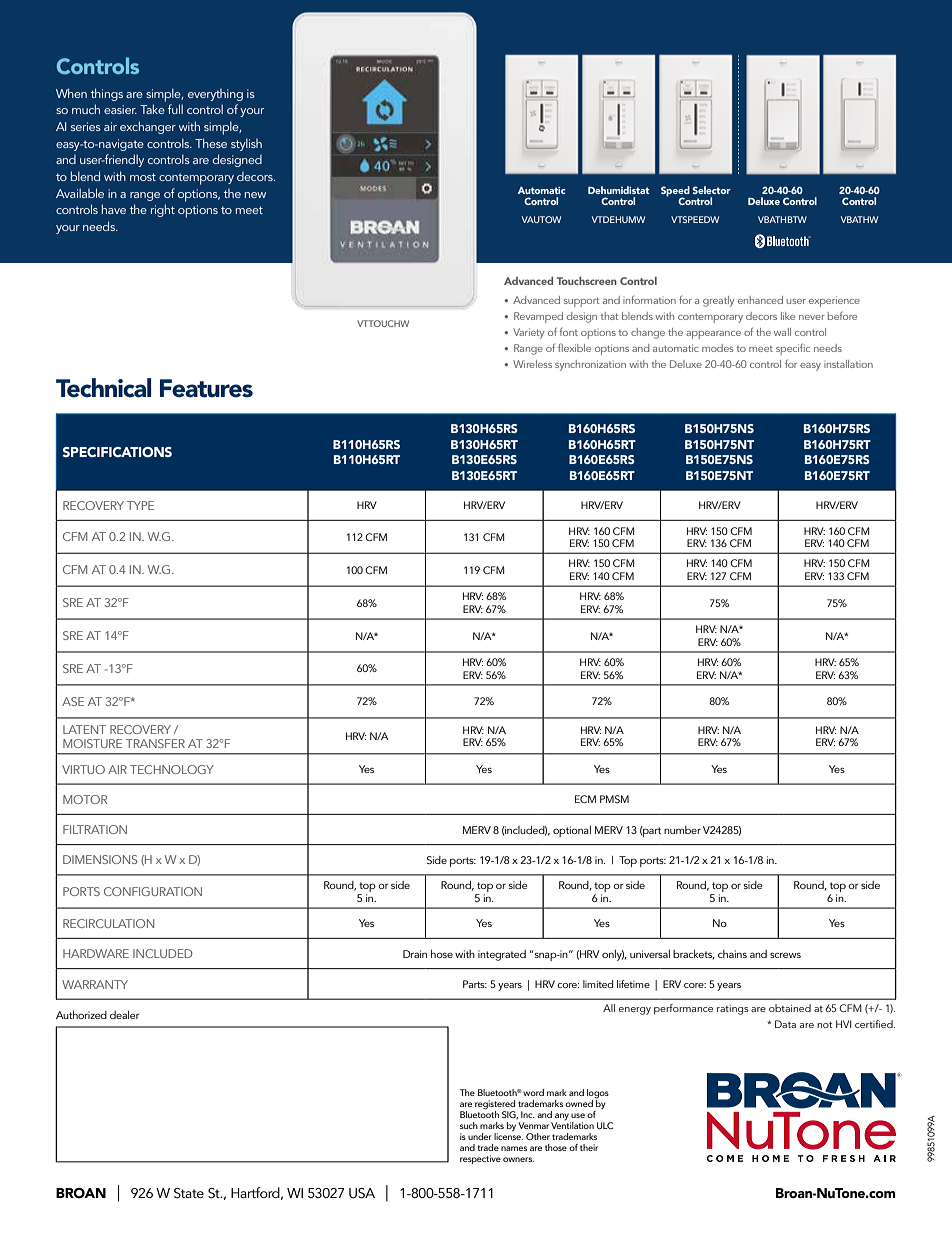 The image size is (952, 1233). Describe the element at coordinates (175, 109) in the page. I see `full` at that location.
